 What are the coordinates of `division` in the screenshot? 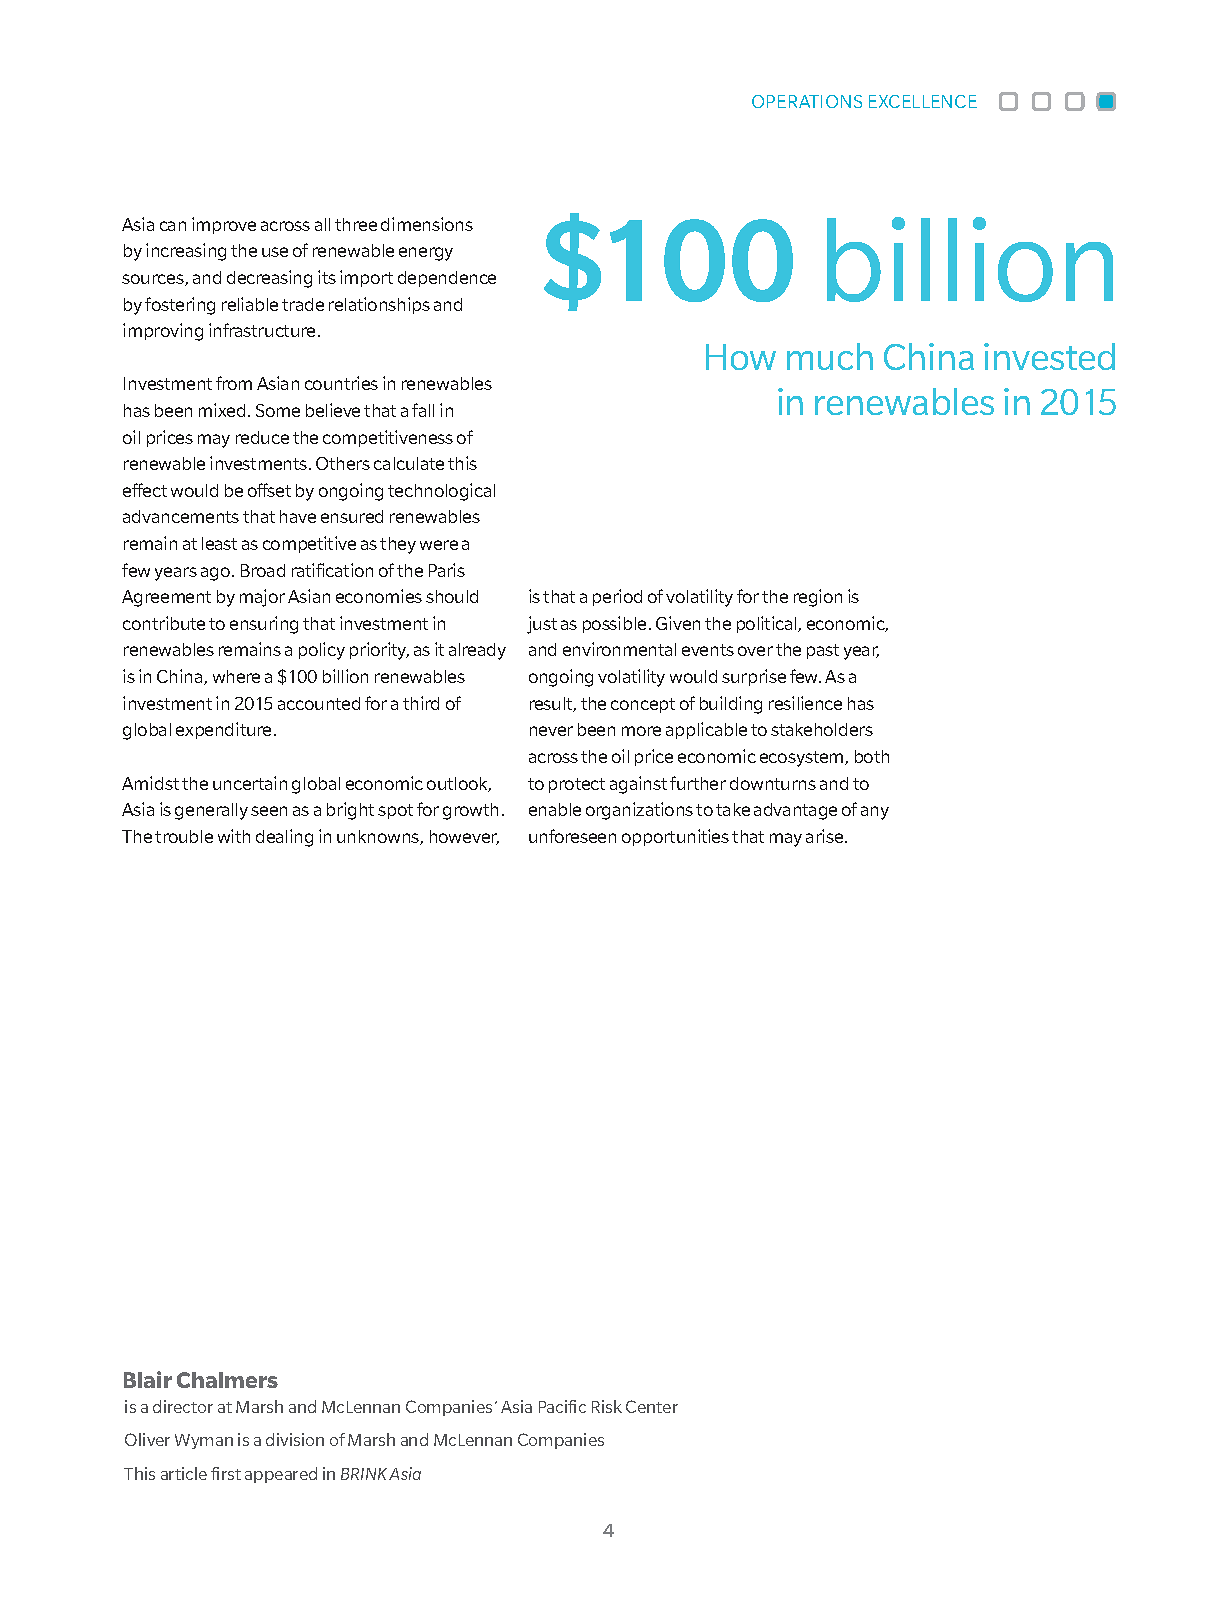 It's located at (295, 1439).
